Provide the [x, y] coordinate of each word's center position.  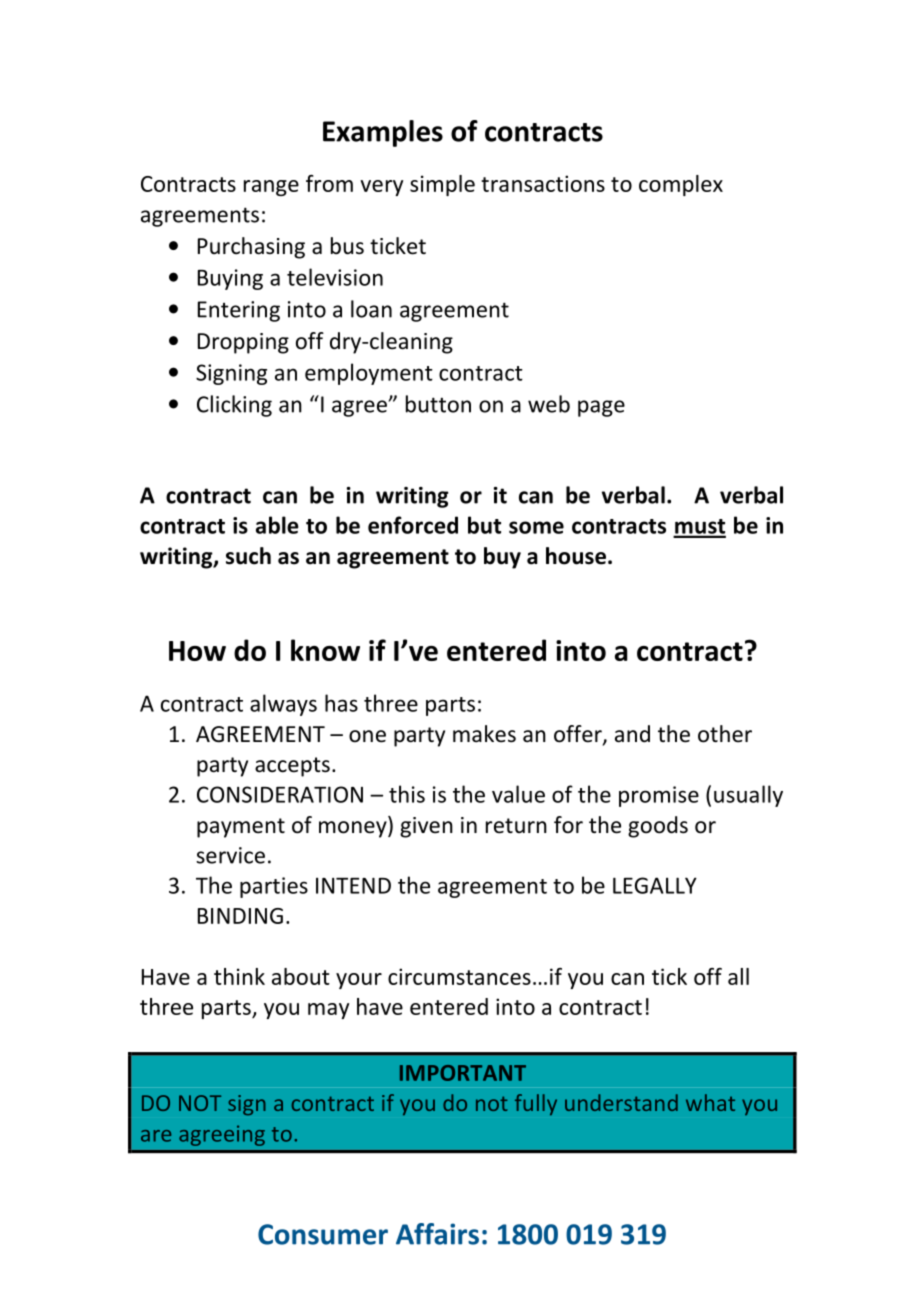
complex [681, 185]
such [248, 556]
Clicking [234, 406]
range [271, 188]
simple [442, 185]
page [601, 408]
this [407, 794]
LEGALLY [655, 885]
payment [241, 828]
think [239, 976]
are [156, 1136]
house [576, 556]
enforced [413, 525]
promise [659, 796]
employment [369, 374]
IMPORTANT [463, 1073]
